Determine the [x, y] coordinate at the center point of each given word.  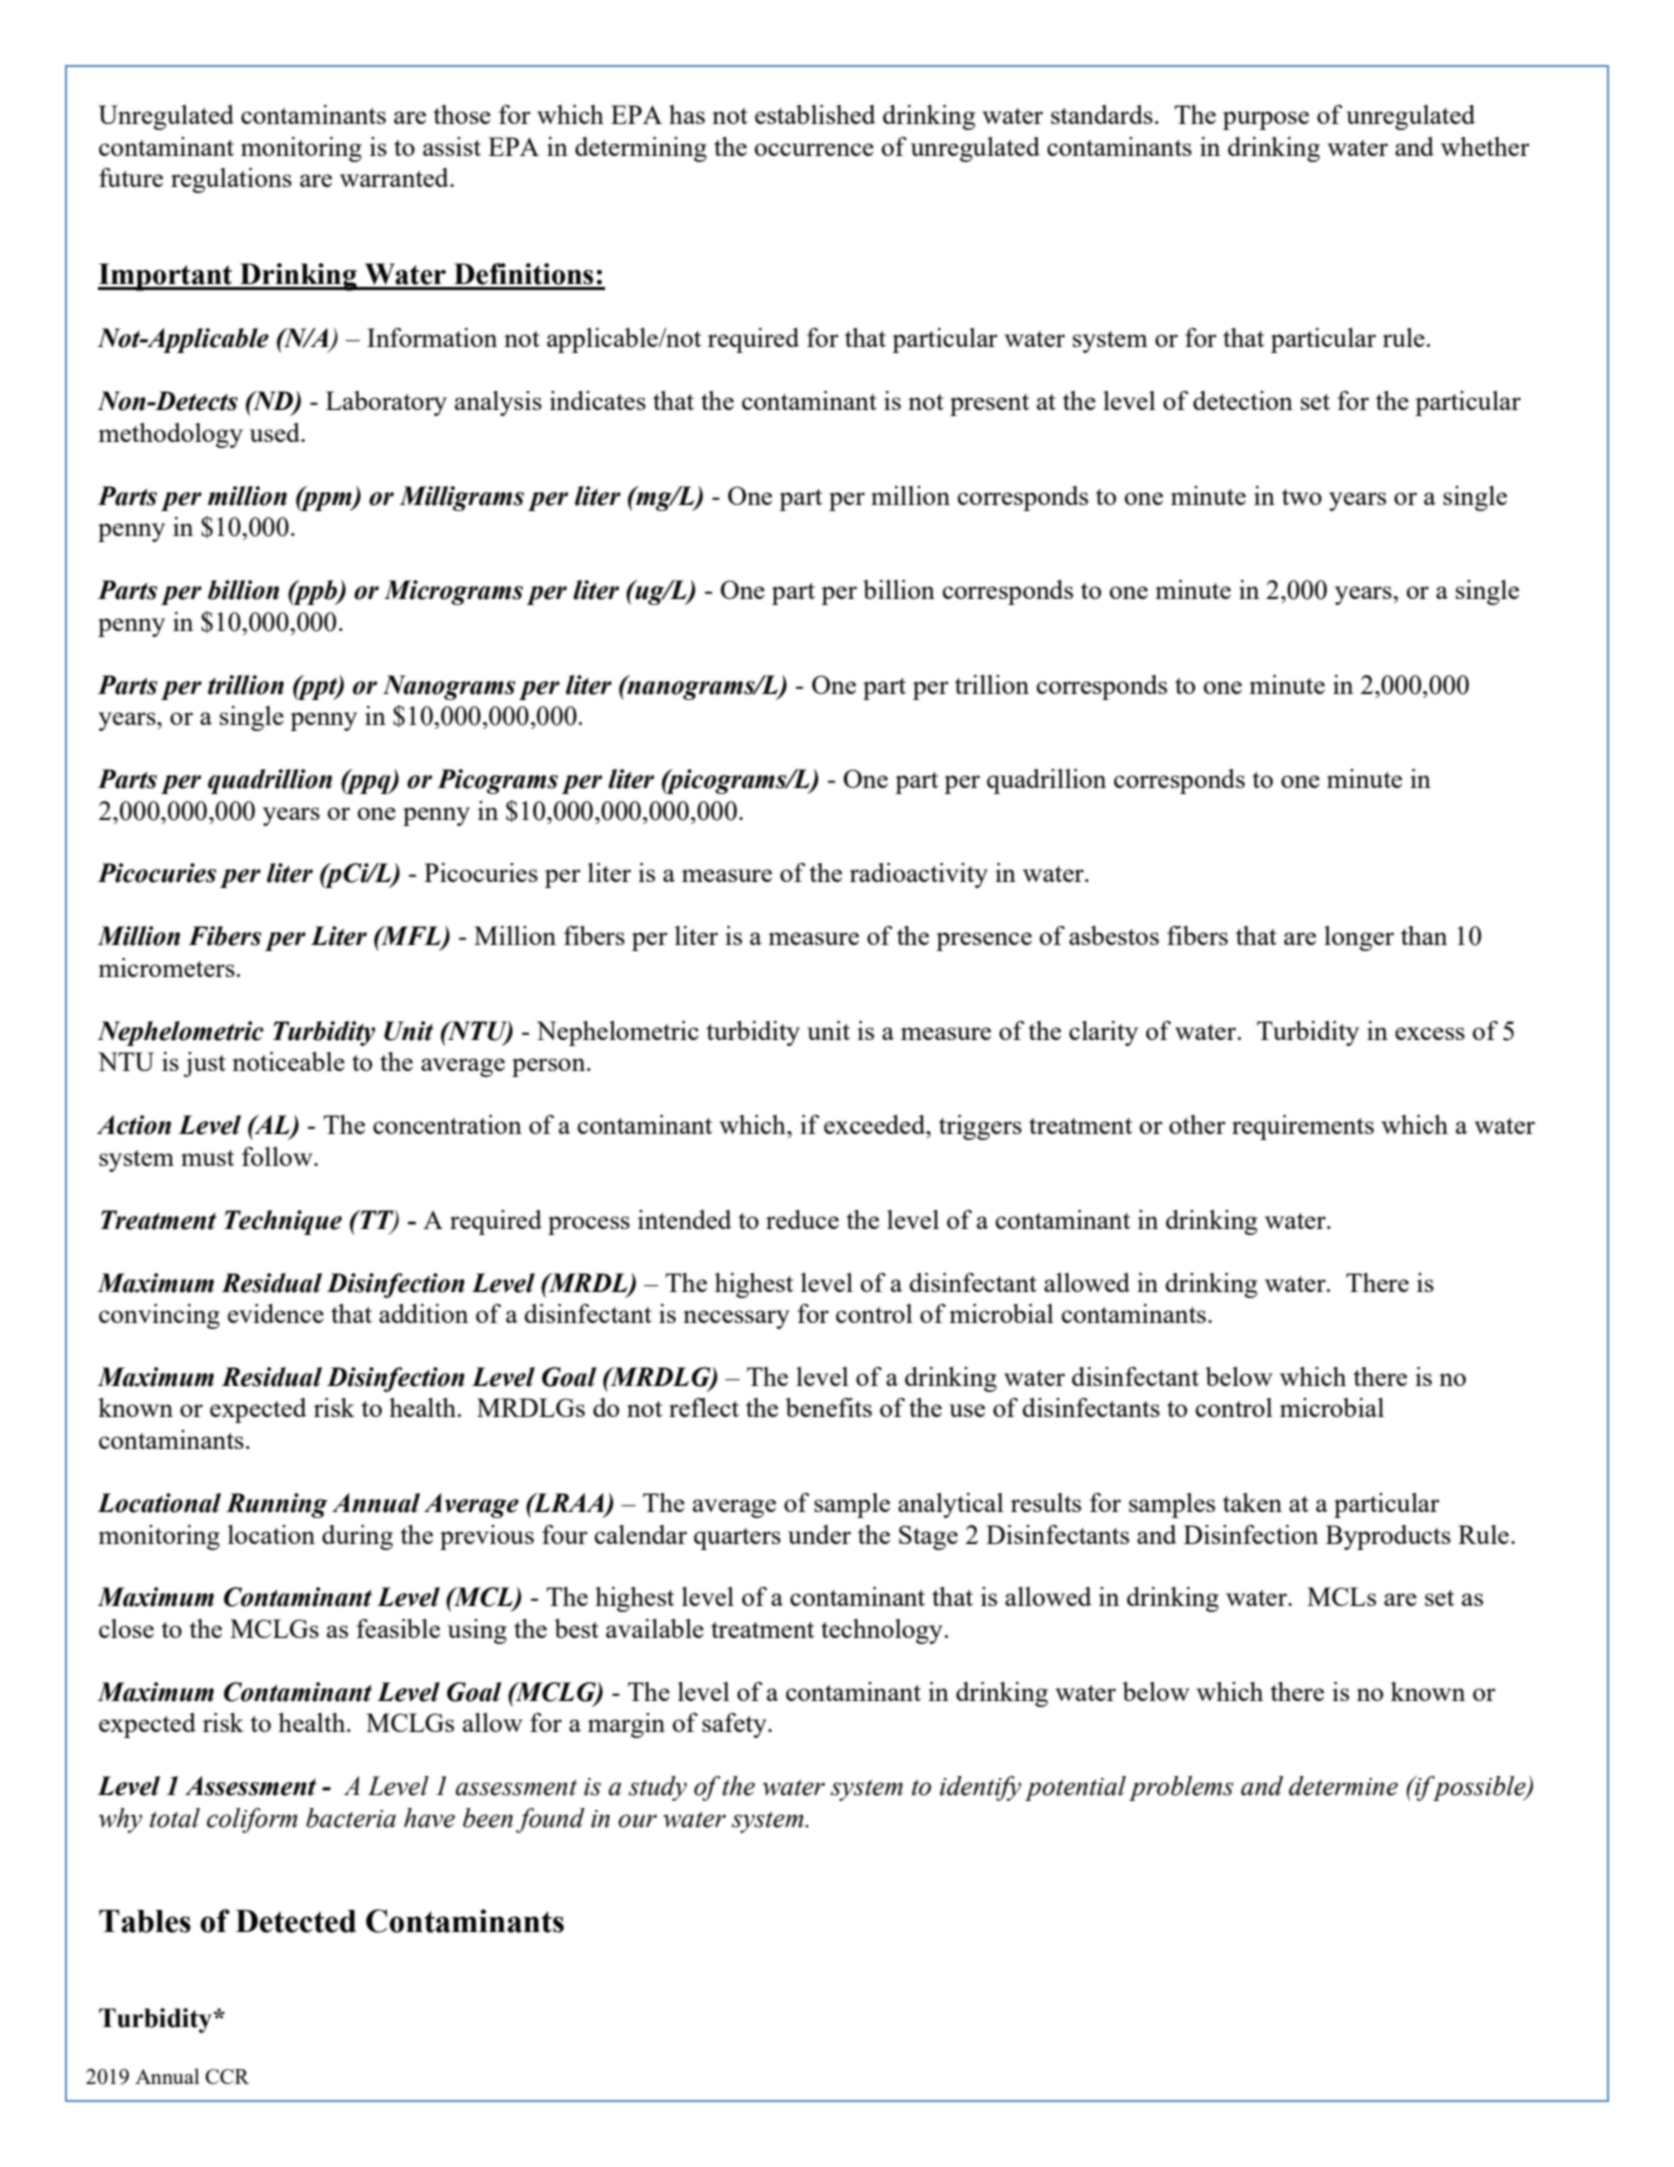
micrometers [166, 967]
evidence [276, 1313]
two [1302, 497]
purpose [1266, 120]
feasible [398, 1628]
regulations [231, 180]
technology [881, 1631]
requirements [1303, 1127]
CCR [227, 2076]
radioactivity [919, 875]
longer [1359, 938]
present [989, 405]
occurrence [814, 149]
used [276, 432]
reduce [802, 1219]
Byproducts [1388, 1537]
